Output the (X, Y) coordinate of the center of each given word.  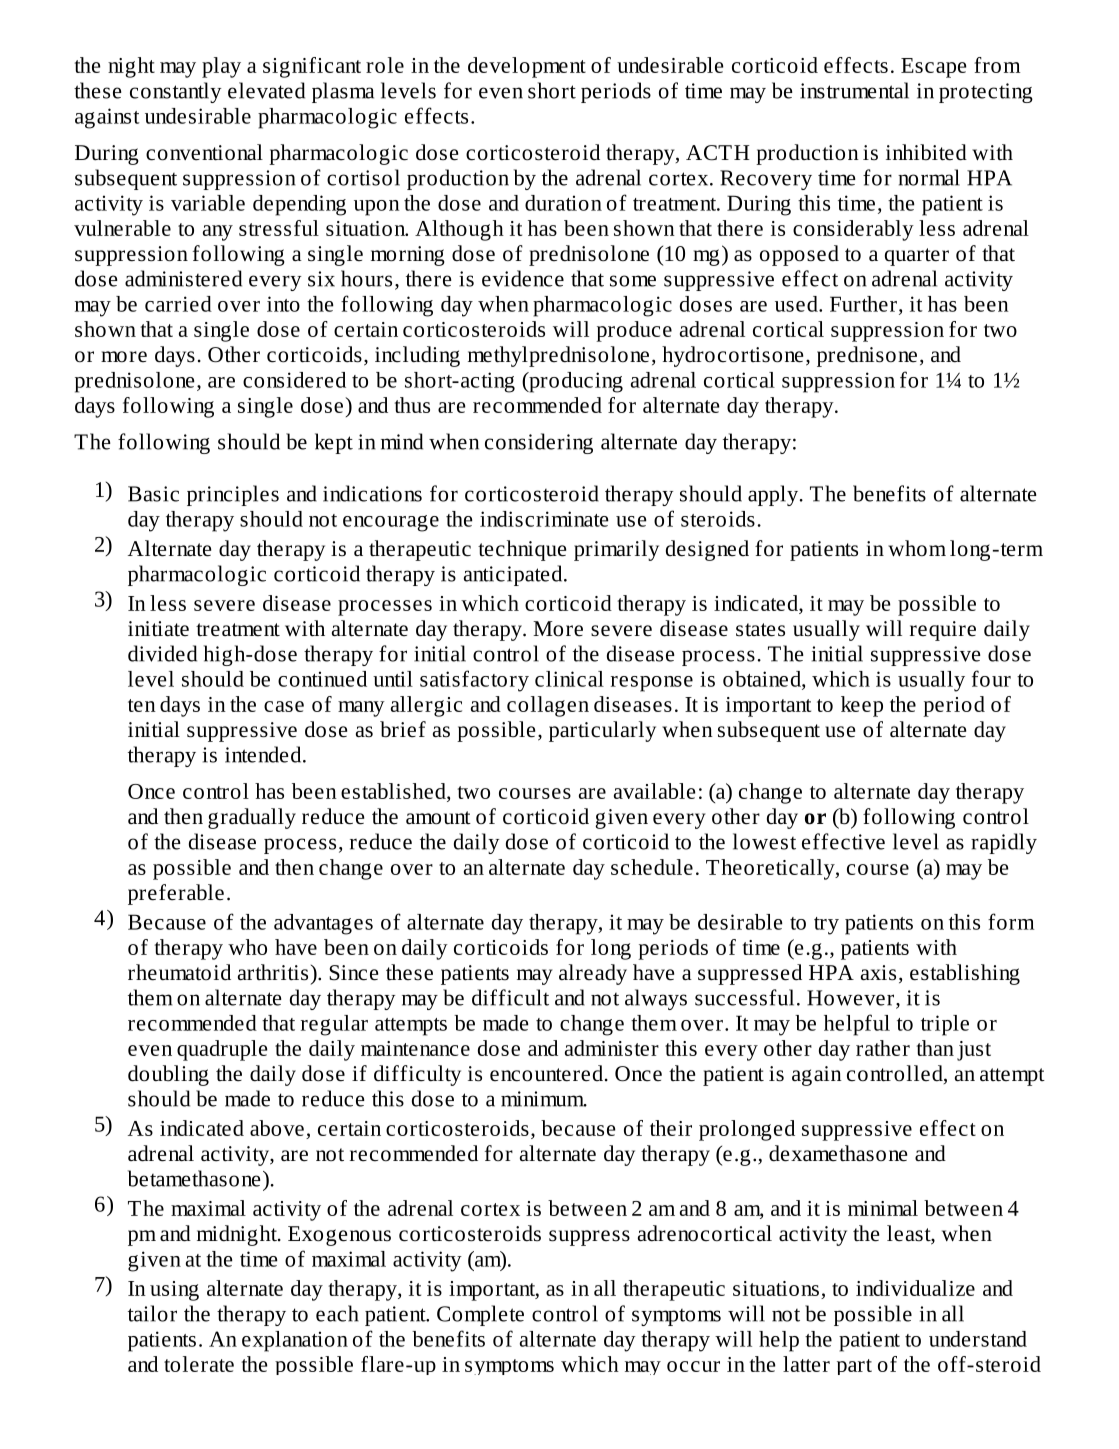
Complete (480, 1315)
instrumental (854, 90)
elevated (266, 90)
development (527, 67)
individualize (915, 1288)
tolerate (199, 1364)
